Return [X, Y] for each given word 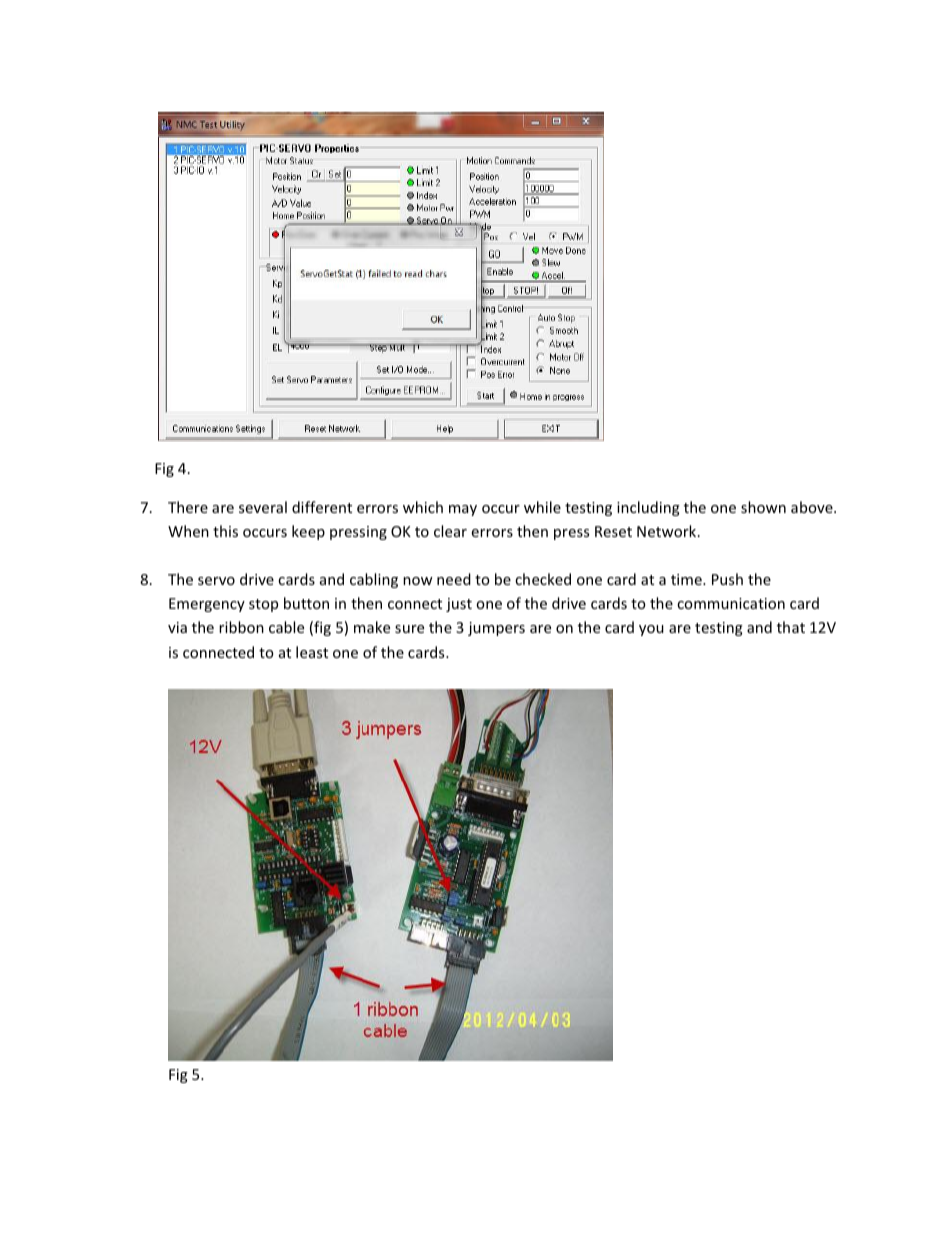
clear [450, 531]
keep [308, 532]
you [651, 630]
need [454, 579]
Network [668, 531]
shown [763, 507]
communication [731, 603]
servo [216, 581]
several [263, 507]
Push [727, 579]
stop [263, 605]
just [459, 605]
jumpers [496, 629]
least [312, 652]
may [463, 510]
